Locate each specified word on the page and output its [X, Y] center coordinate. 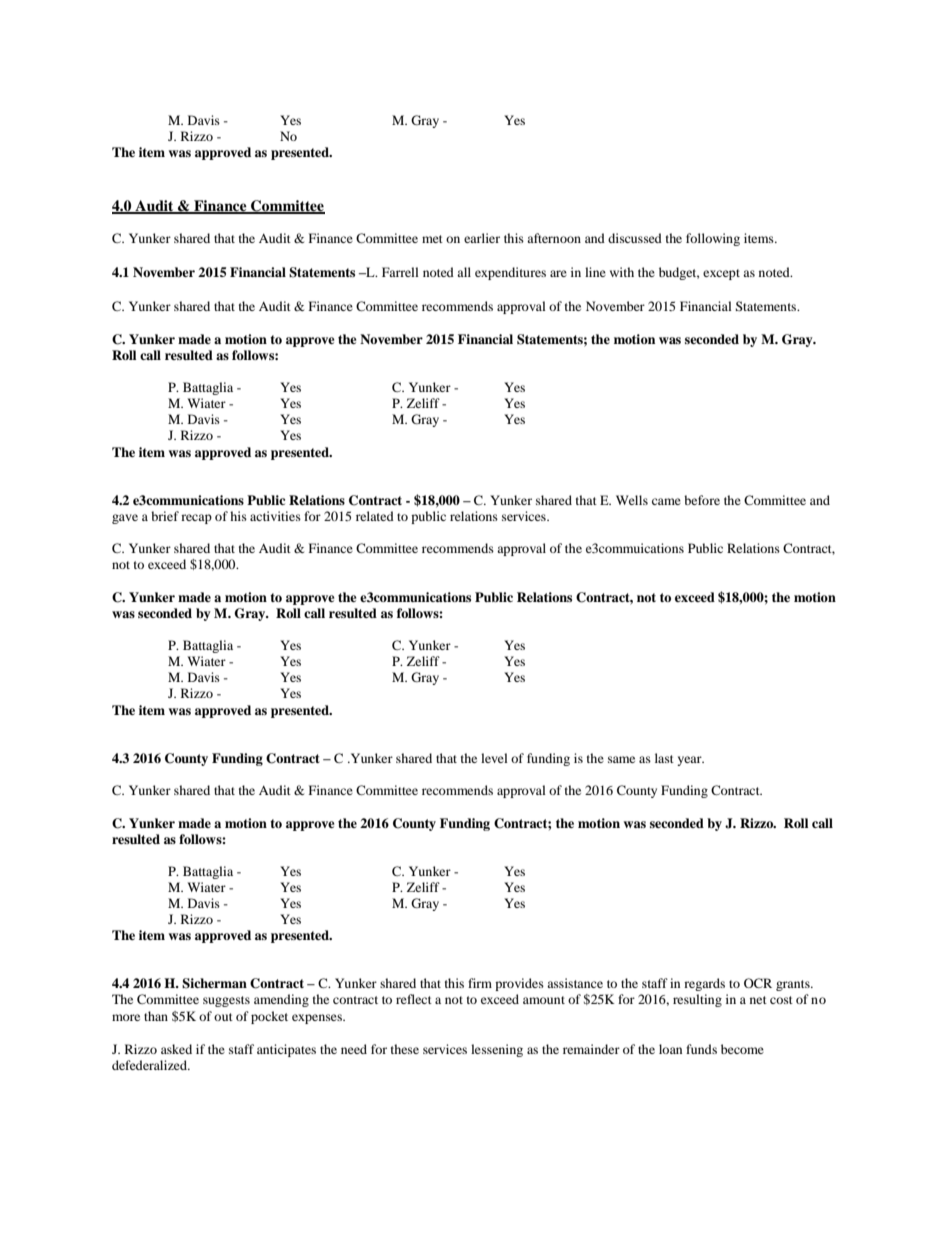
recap [196, 519]
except [721, 274]
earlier [482, 238]
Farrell [400, 272]
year [690, 761]
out [223, 1017]
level [494, 758]
